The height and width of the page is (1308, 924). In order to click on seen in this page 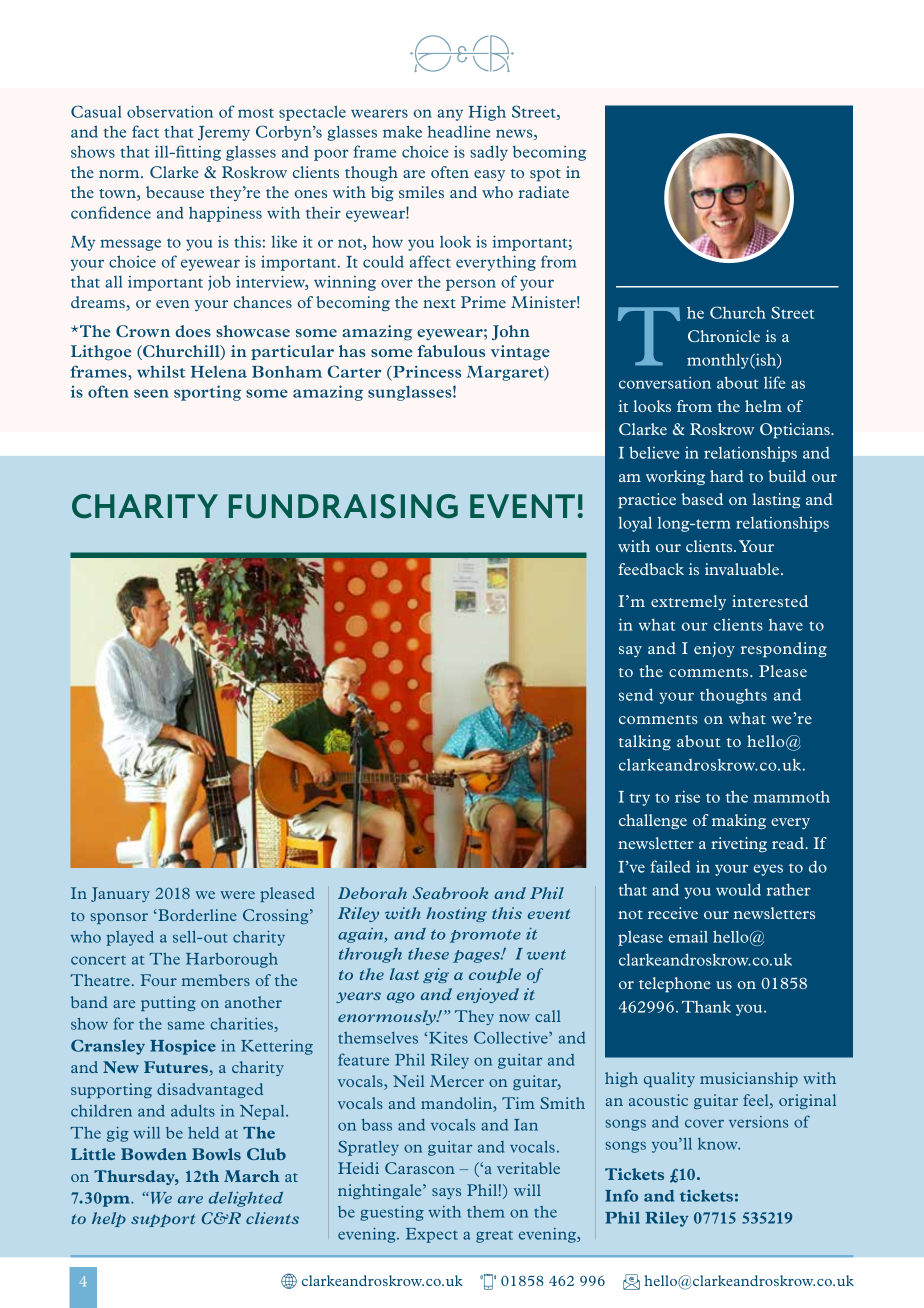, I will do `click(151, 393)`.
